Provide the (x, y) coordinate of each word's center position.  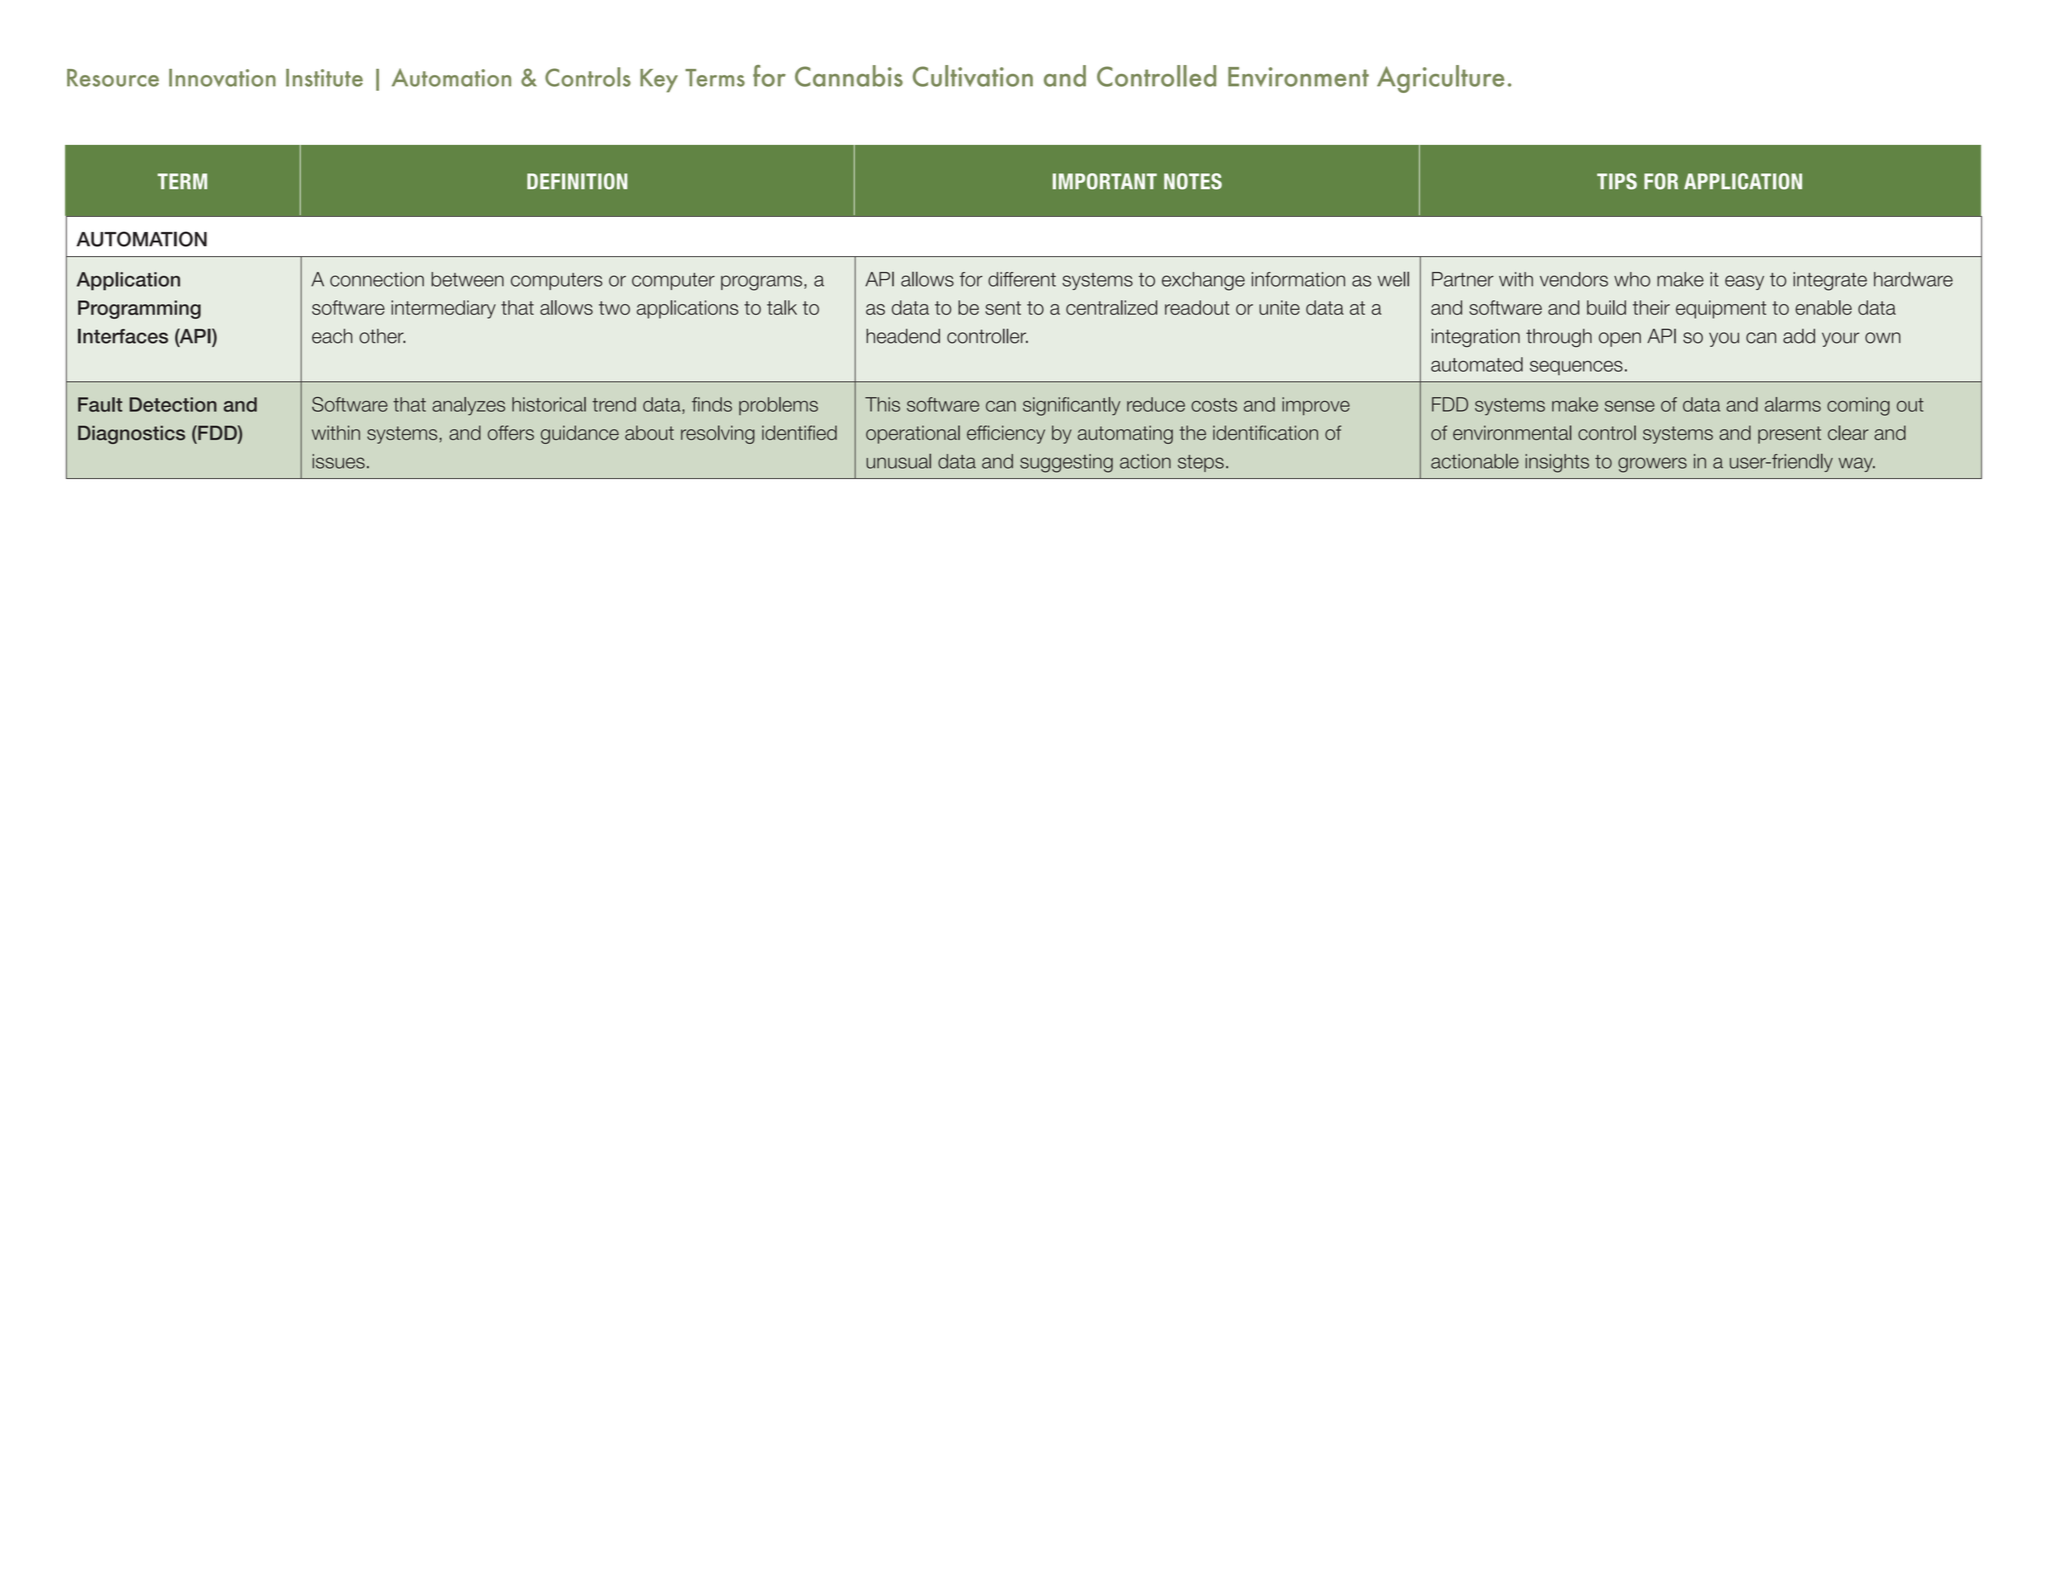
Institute (324, 78)
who (1632, 279)
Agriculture (1440, 79)
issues (338, 461)
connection (377, 279)
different (1022, 279)
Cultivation (973, 76)
